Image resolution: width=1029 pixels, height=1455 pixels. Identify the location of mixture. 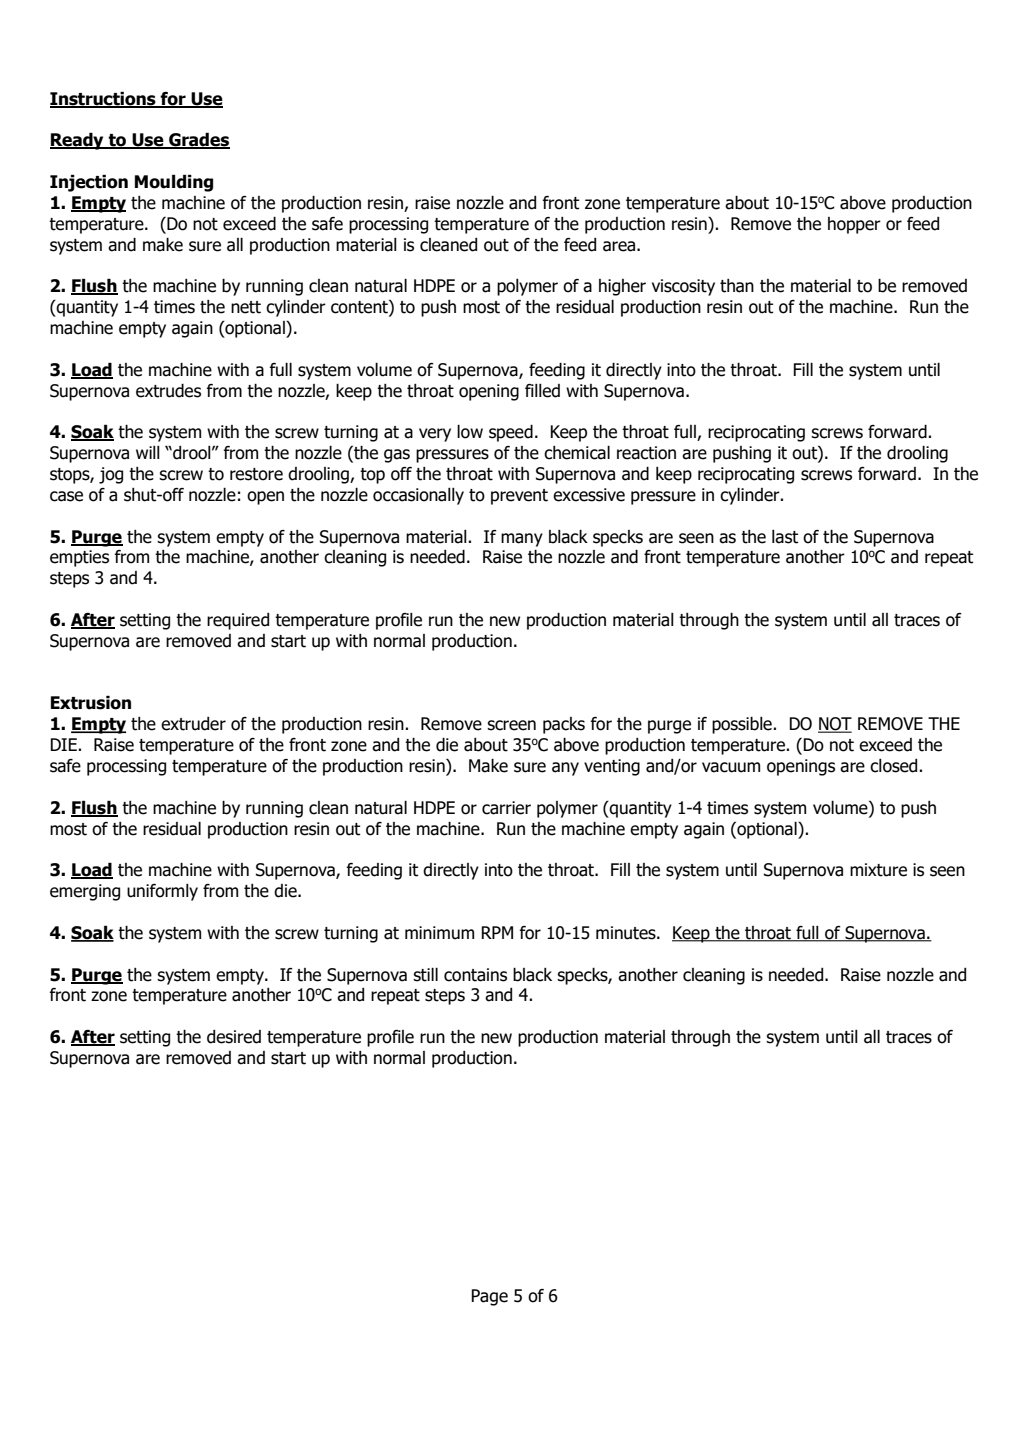
(878, 870).
